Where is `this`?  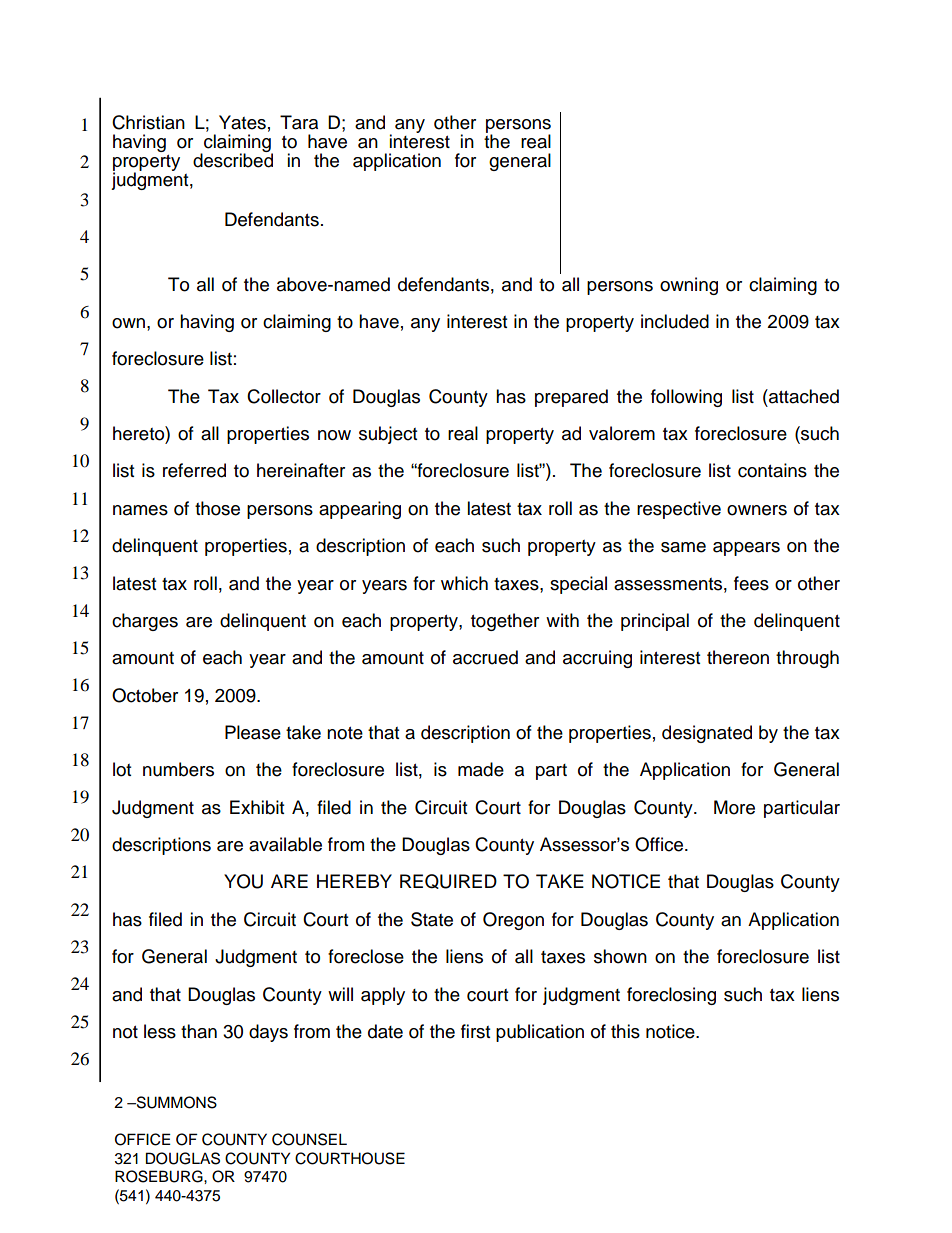
this is located at coordinates (625, 1031).
